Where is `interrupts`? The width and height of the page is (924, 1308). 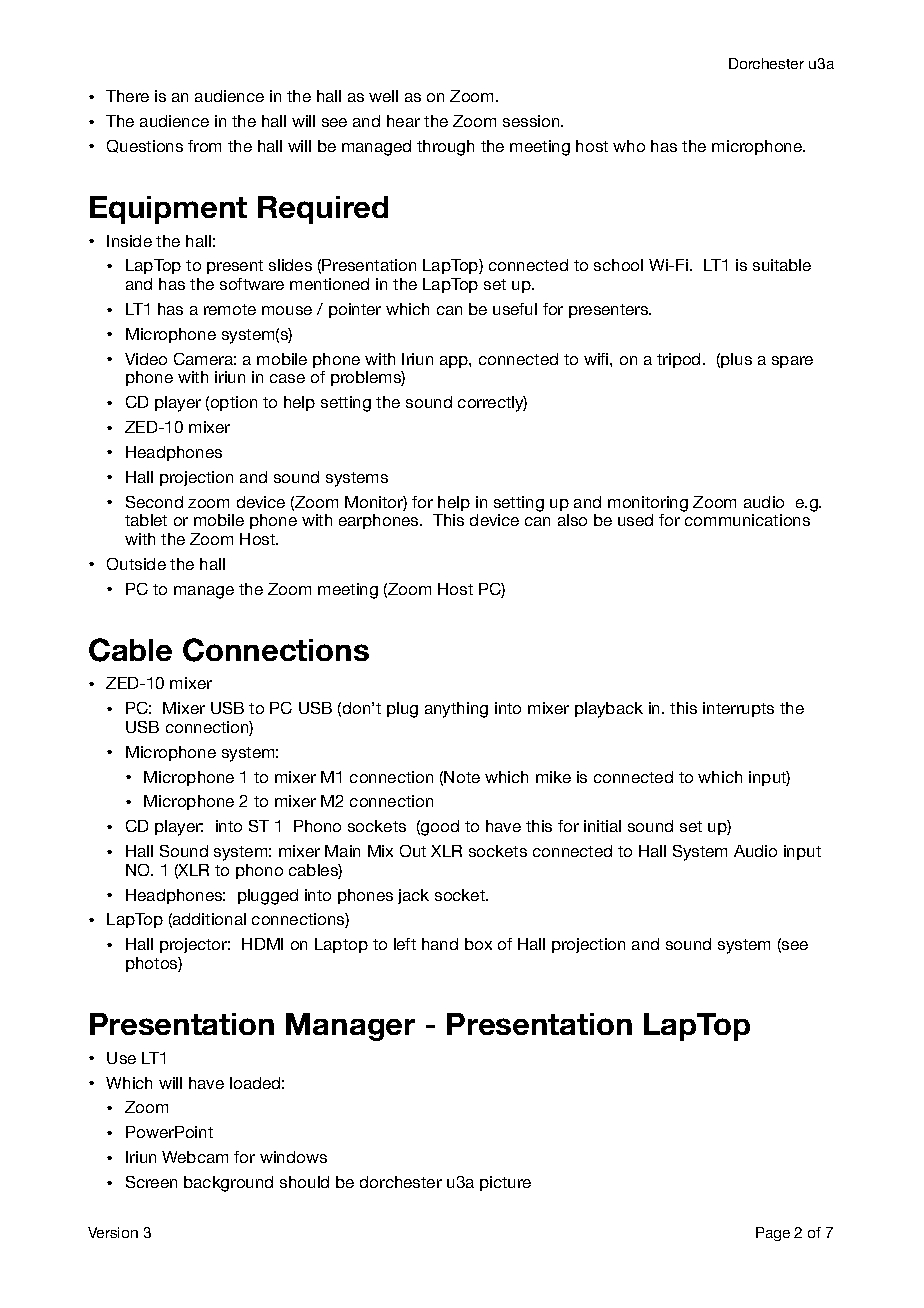
interrupts is located at coordinates (738, 709).
